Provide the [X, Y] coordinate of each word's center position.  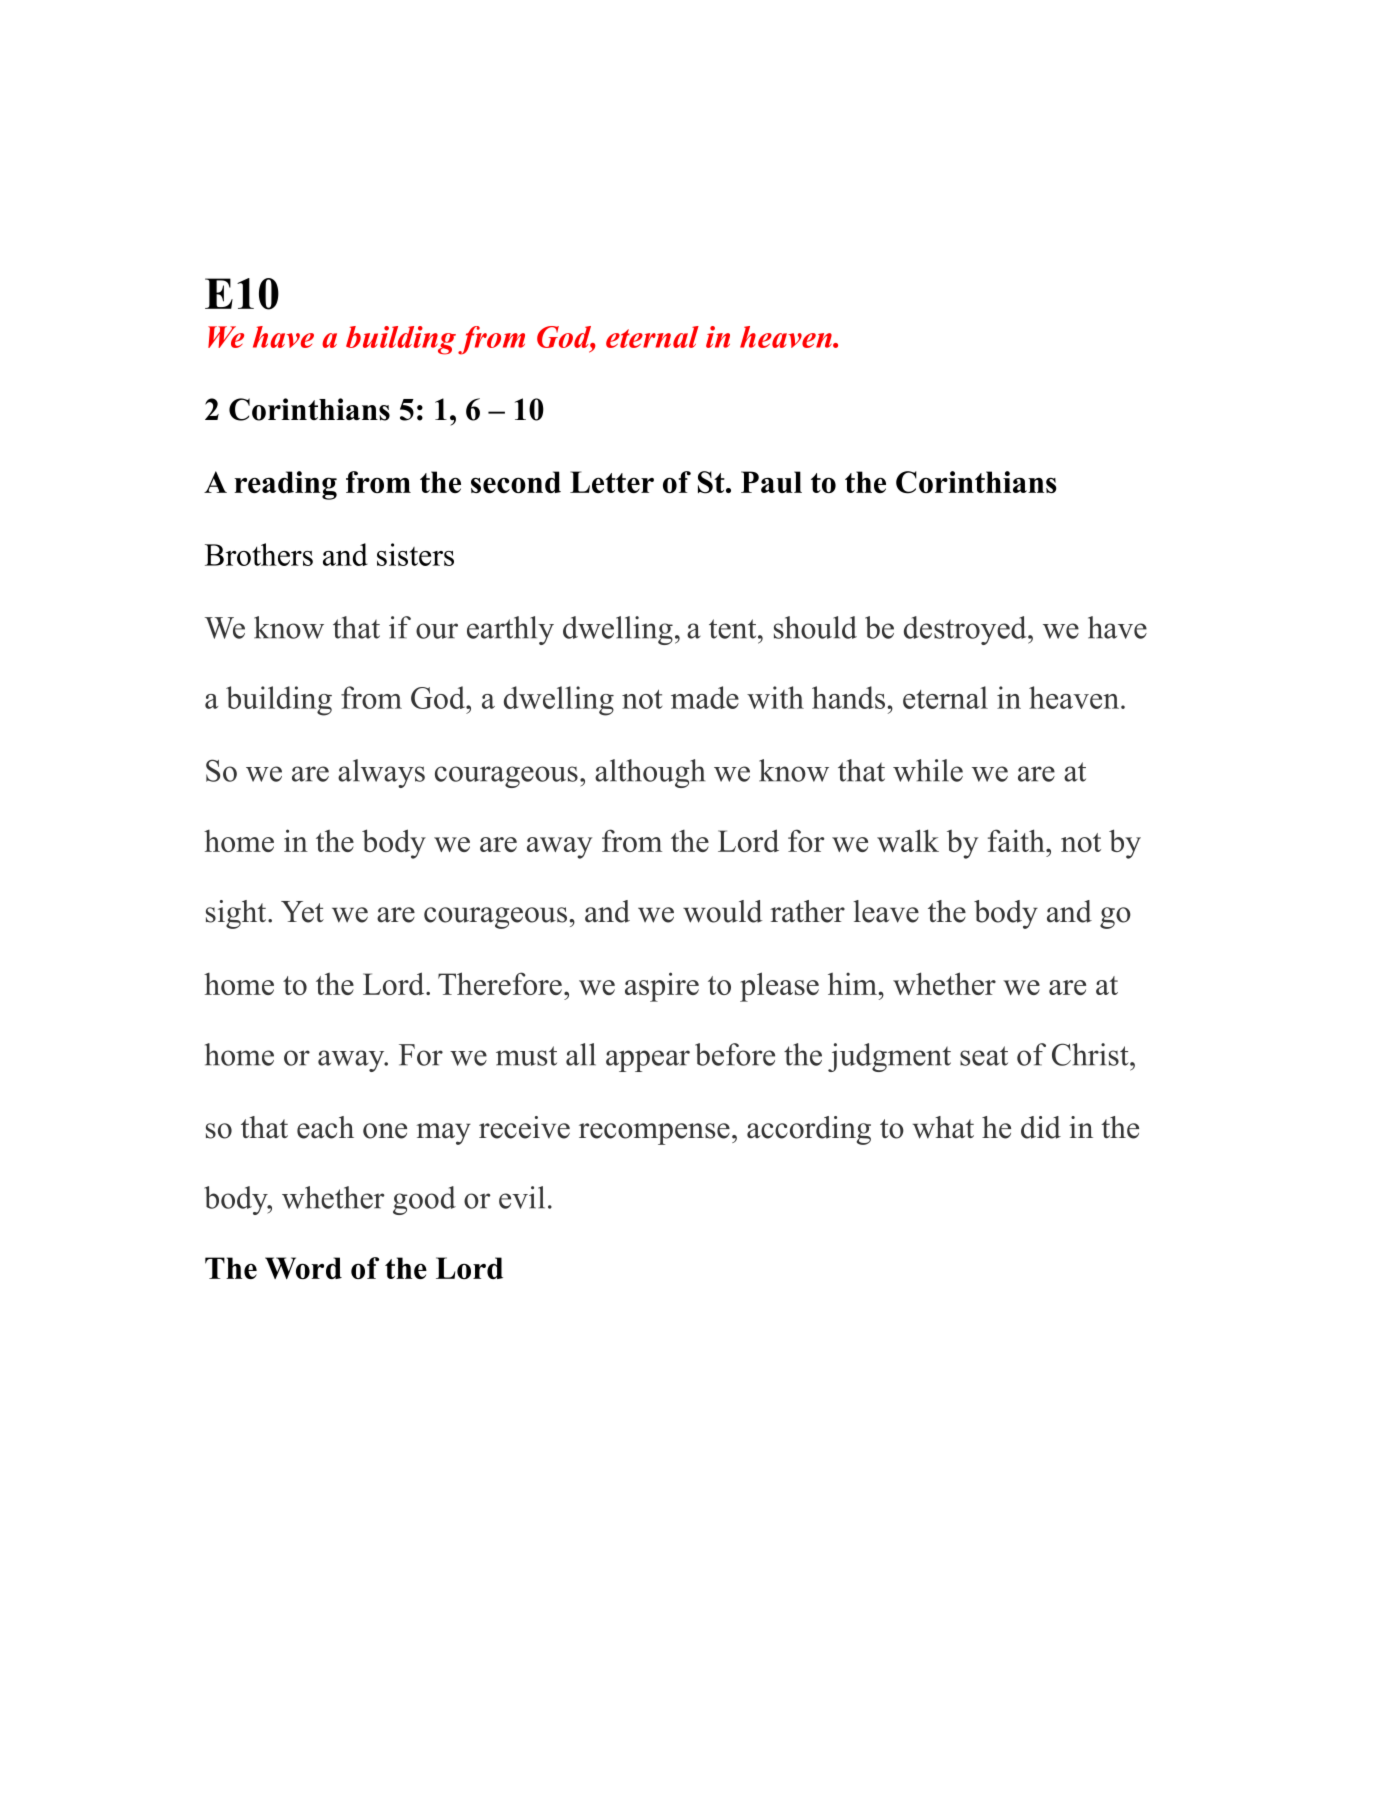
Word [303, 1268]
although [650, 773]
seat [984, 1056]
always [381, 773]
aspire [662, 987]
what [943, 1127]
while [928, 770]
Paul [771, 482]
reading [285, 485]
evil [522, 1197]
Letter [612, 482]
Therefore [500, 983]
